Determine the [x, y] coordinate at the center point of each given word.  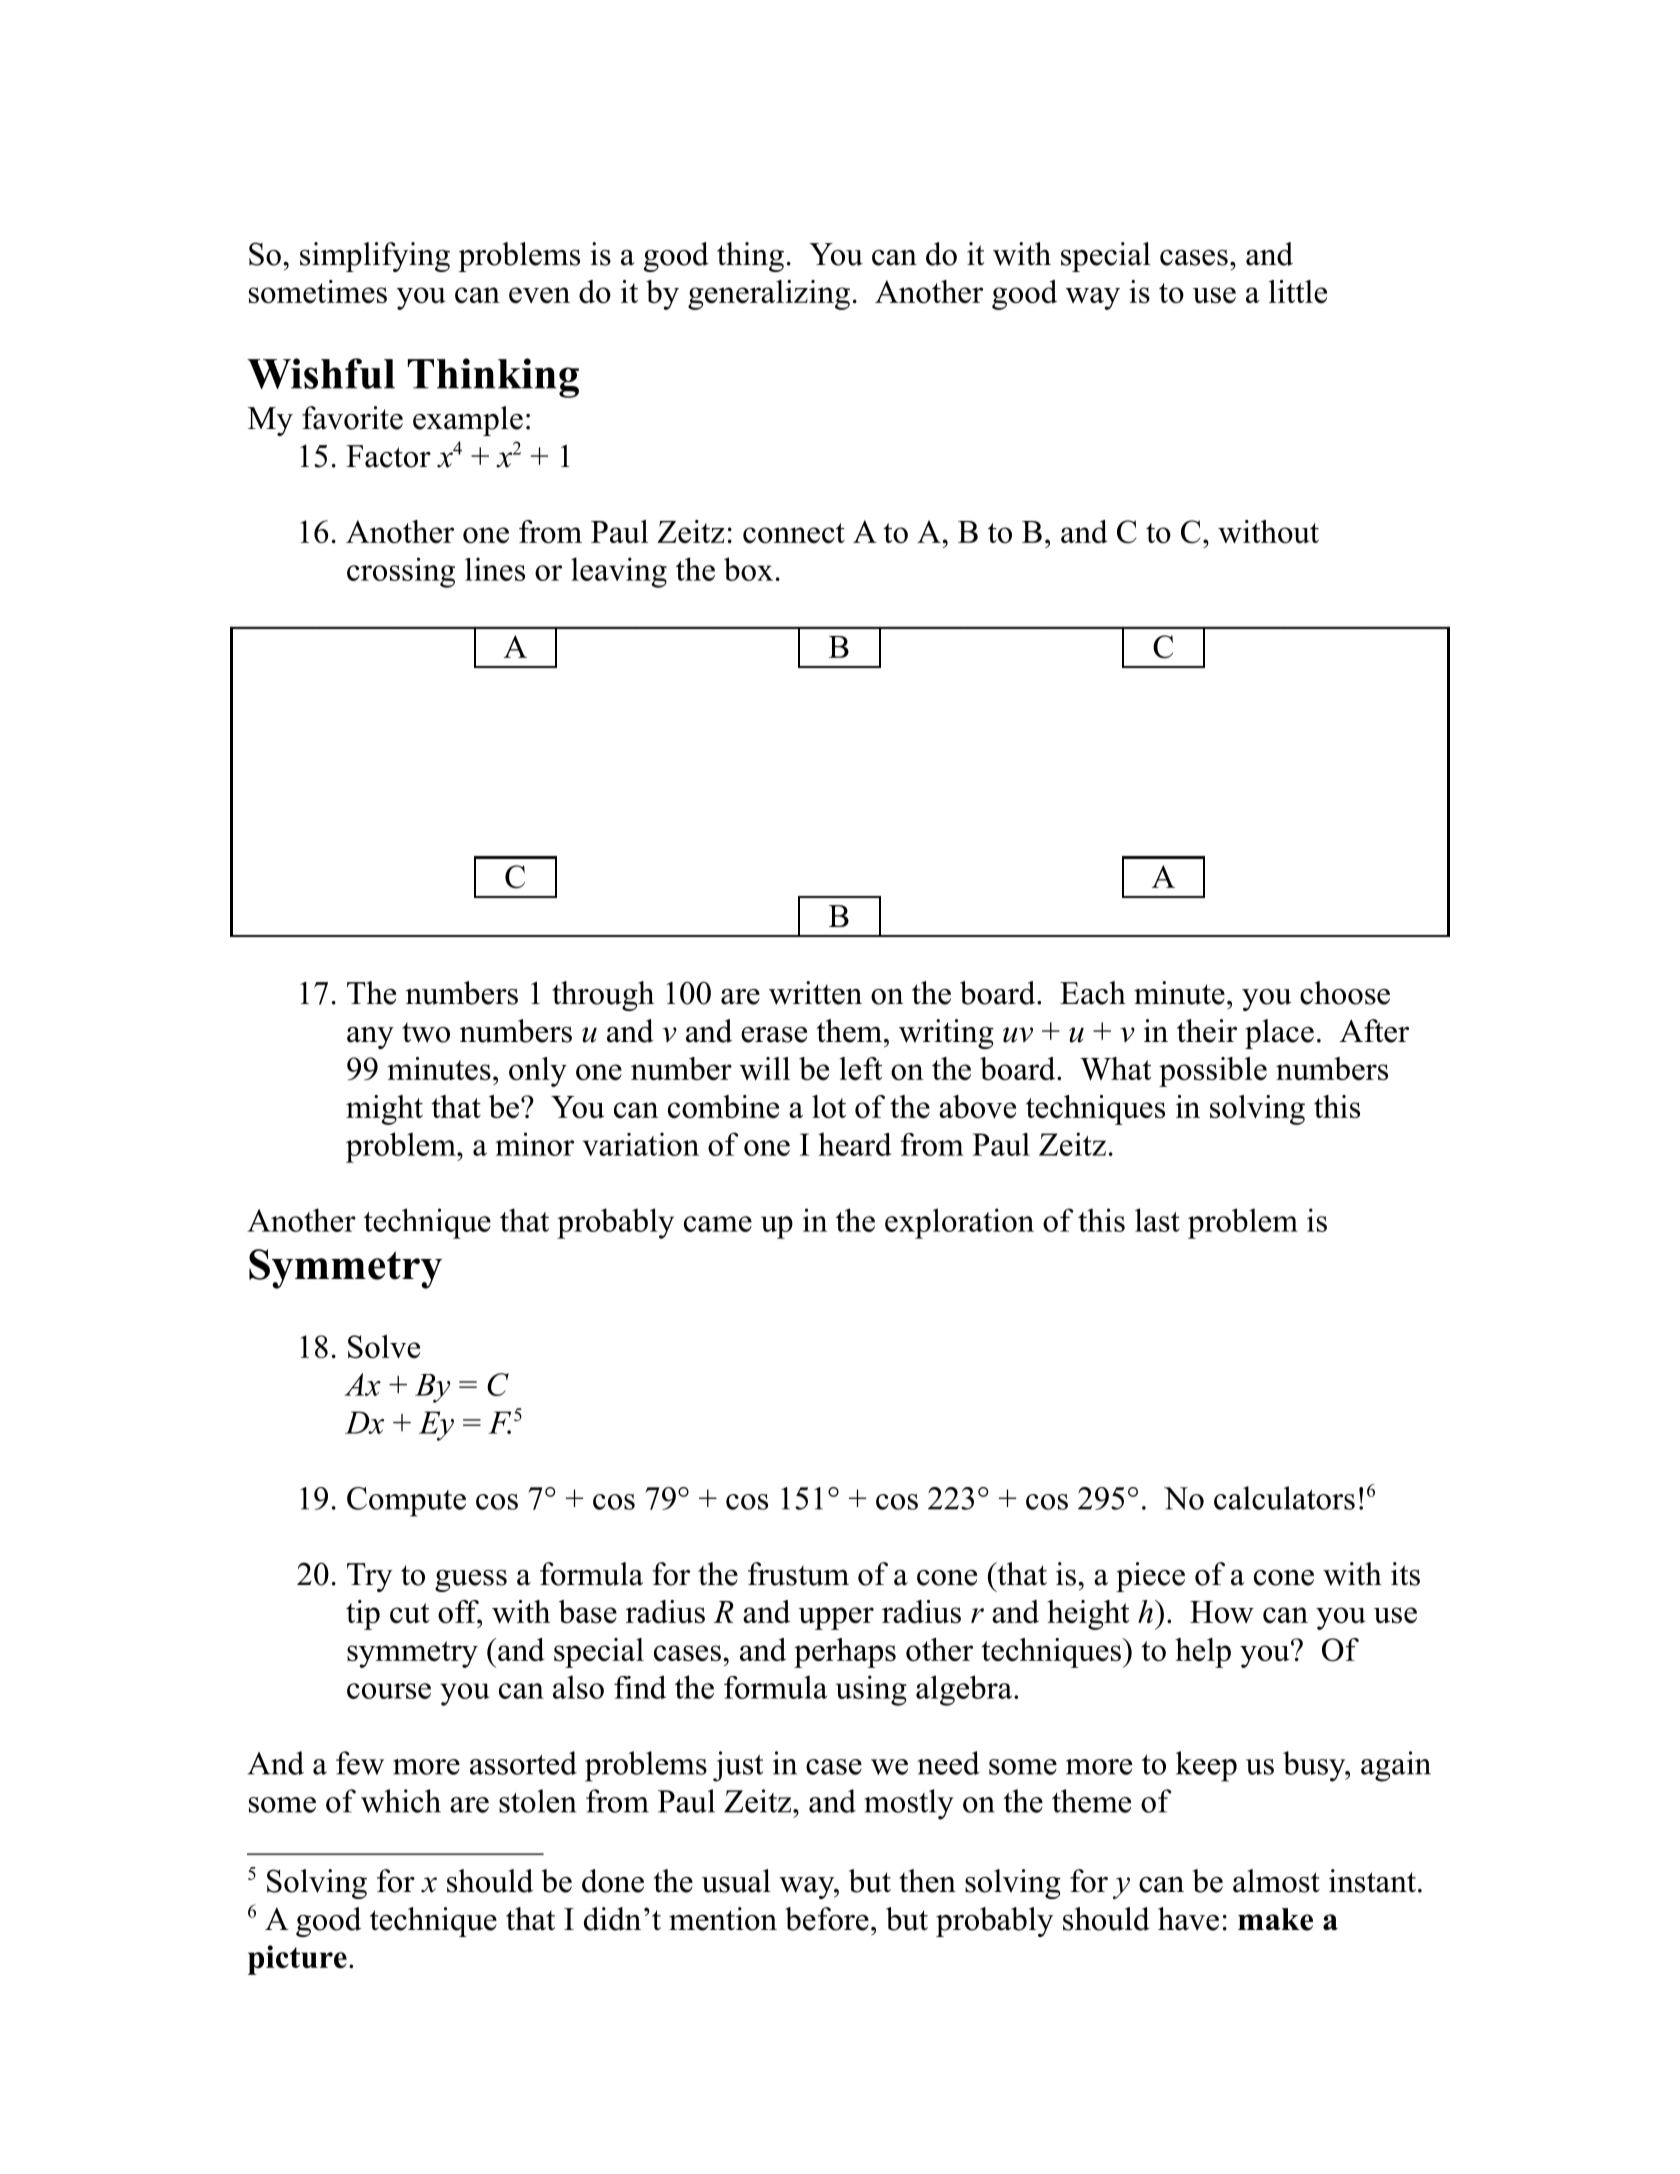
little [1298, 291]
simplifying [375, 257]
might [384, 1110]
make [1275, 1919]
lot [829, 1106]
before [827, 1919]
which [401, 1801]
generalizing [769, 295]
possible [1213, 1072]
